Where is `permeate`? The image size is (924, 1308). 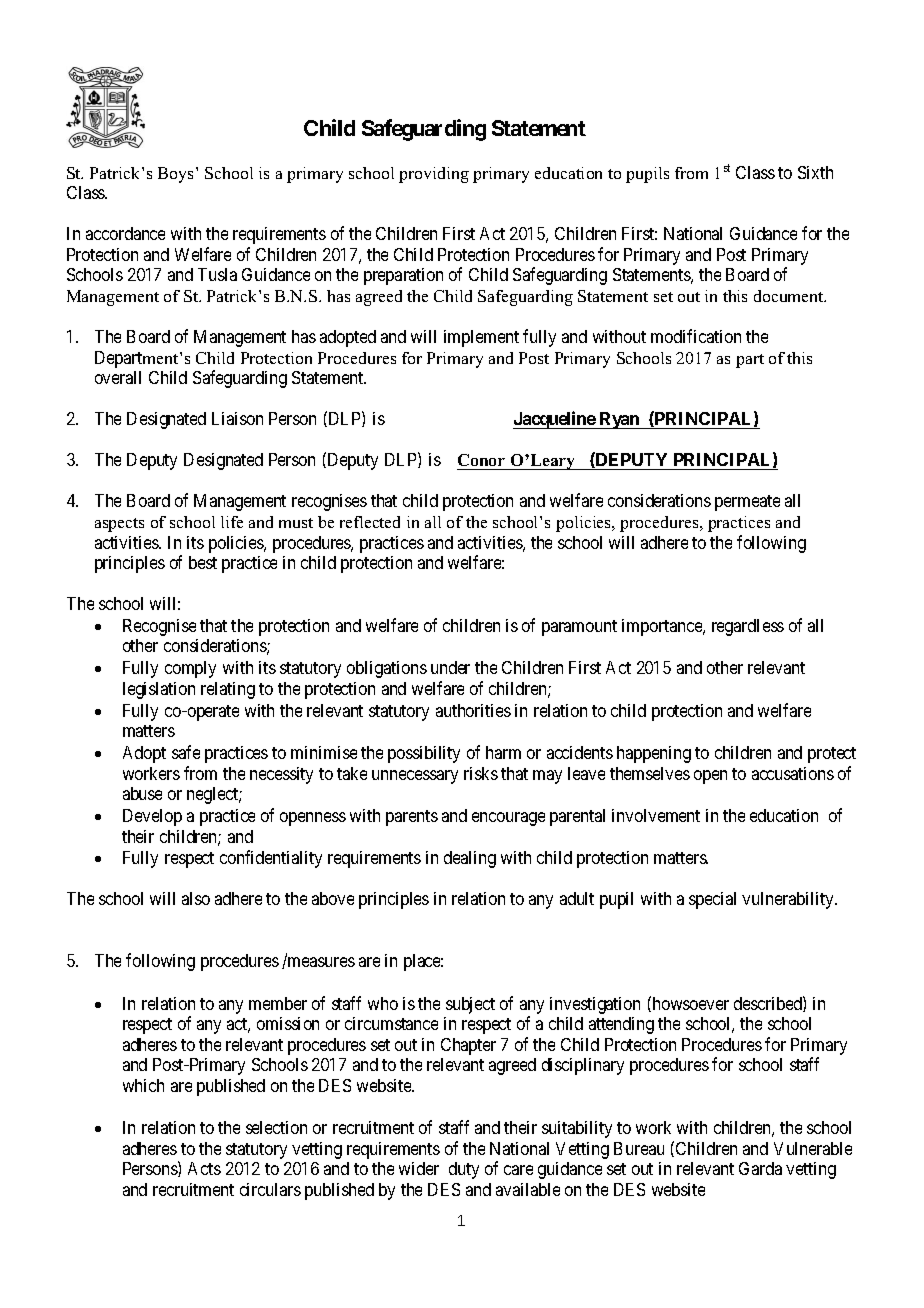
permeate is located at coordinates (747, 503).
